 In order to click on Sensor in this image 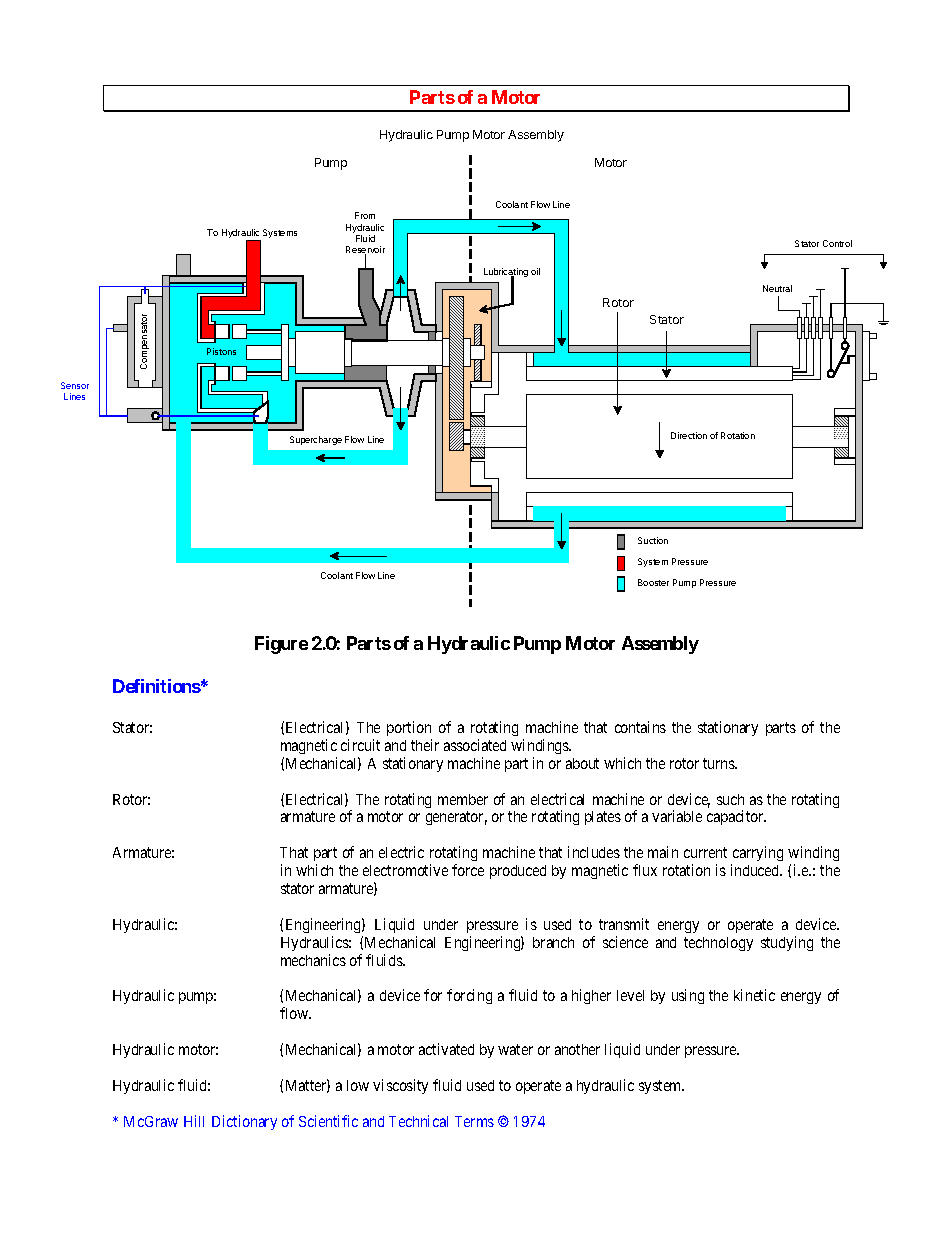, I will do `click(75, 385)`.
